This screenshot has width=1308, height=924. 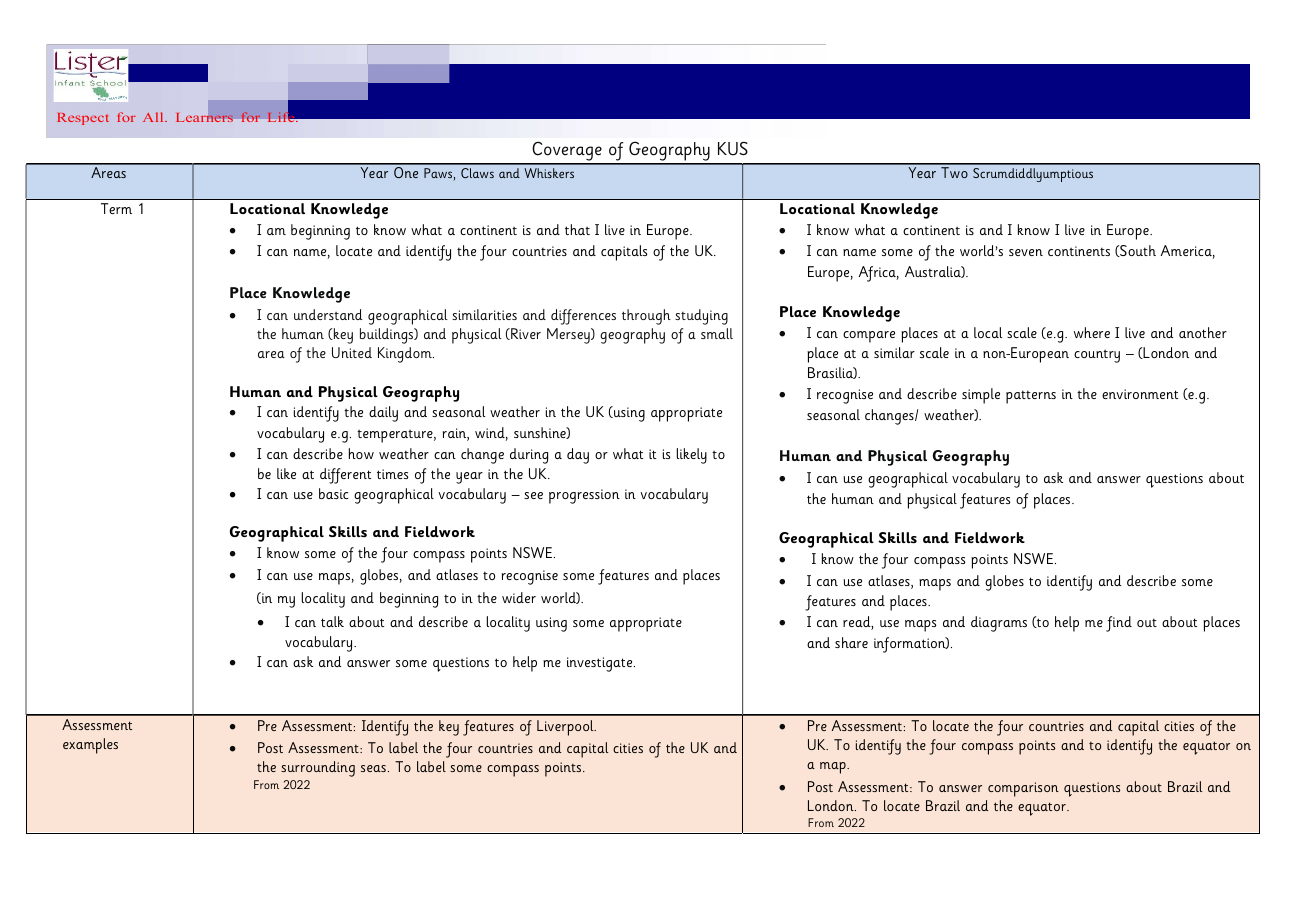 I want to click on Coverage, so click(x=567, y=153).
